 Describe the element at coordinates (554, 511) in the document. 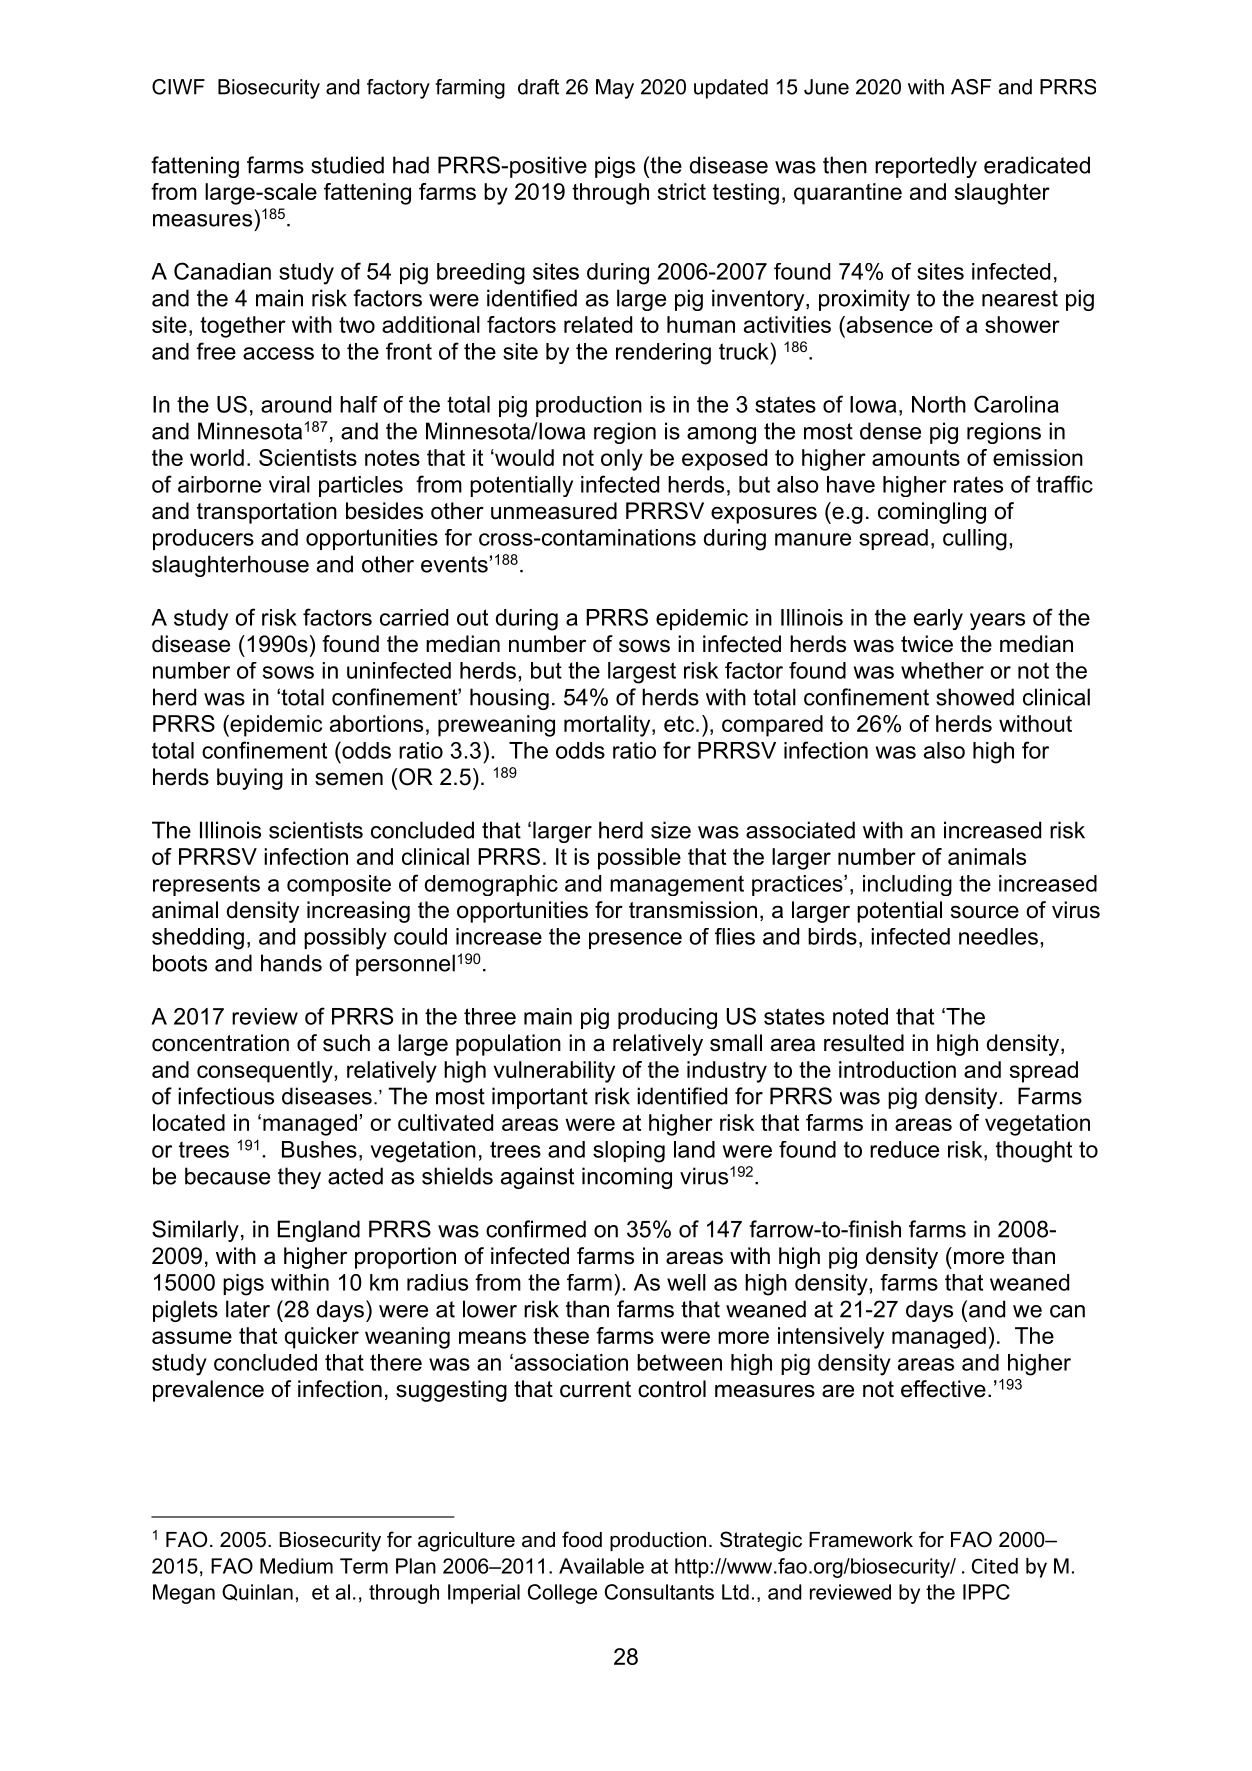

I see `unmeasured` at that location.
